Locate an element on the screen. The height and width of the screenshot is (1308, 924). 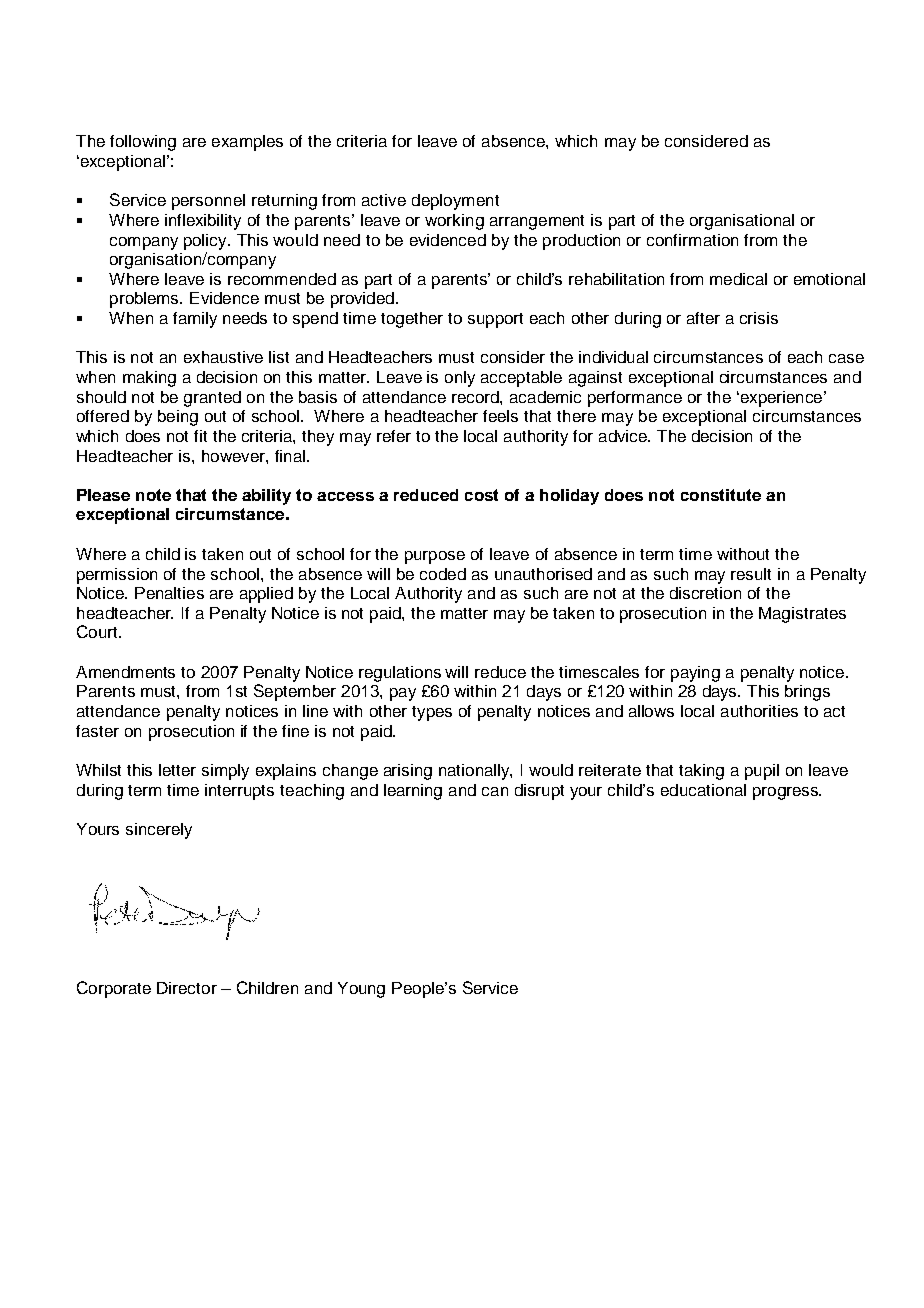
crisis is located at coordinates (759, 318).
